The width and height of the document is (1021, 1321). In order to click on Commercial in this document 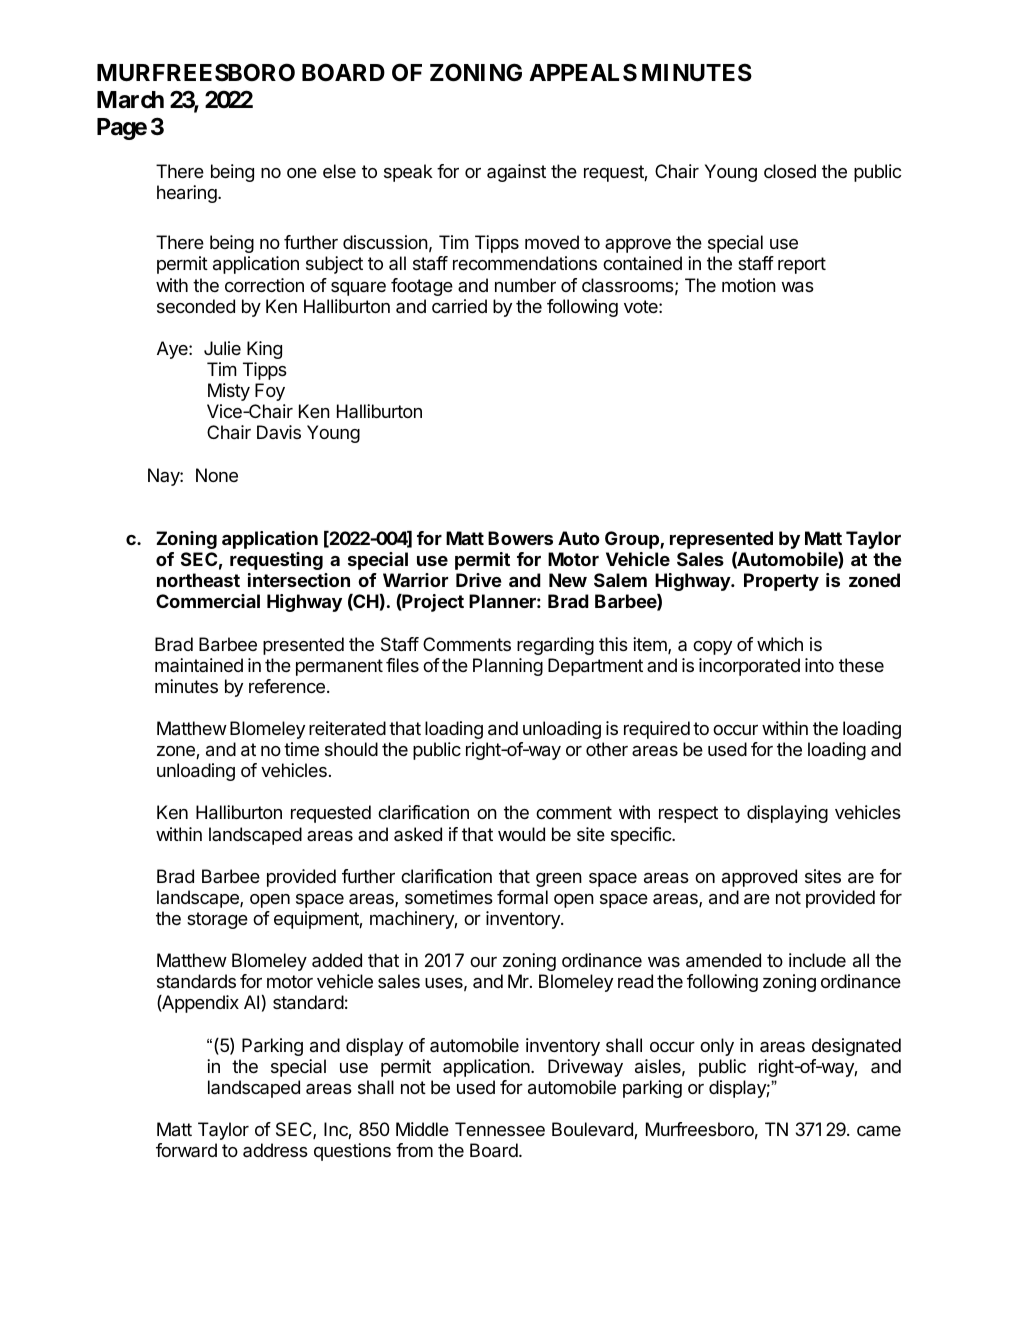, I will do `click(208, 601)`.
